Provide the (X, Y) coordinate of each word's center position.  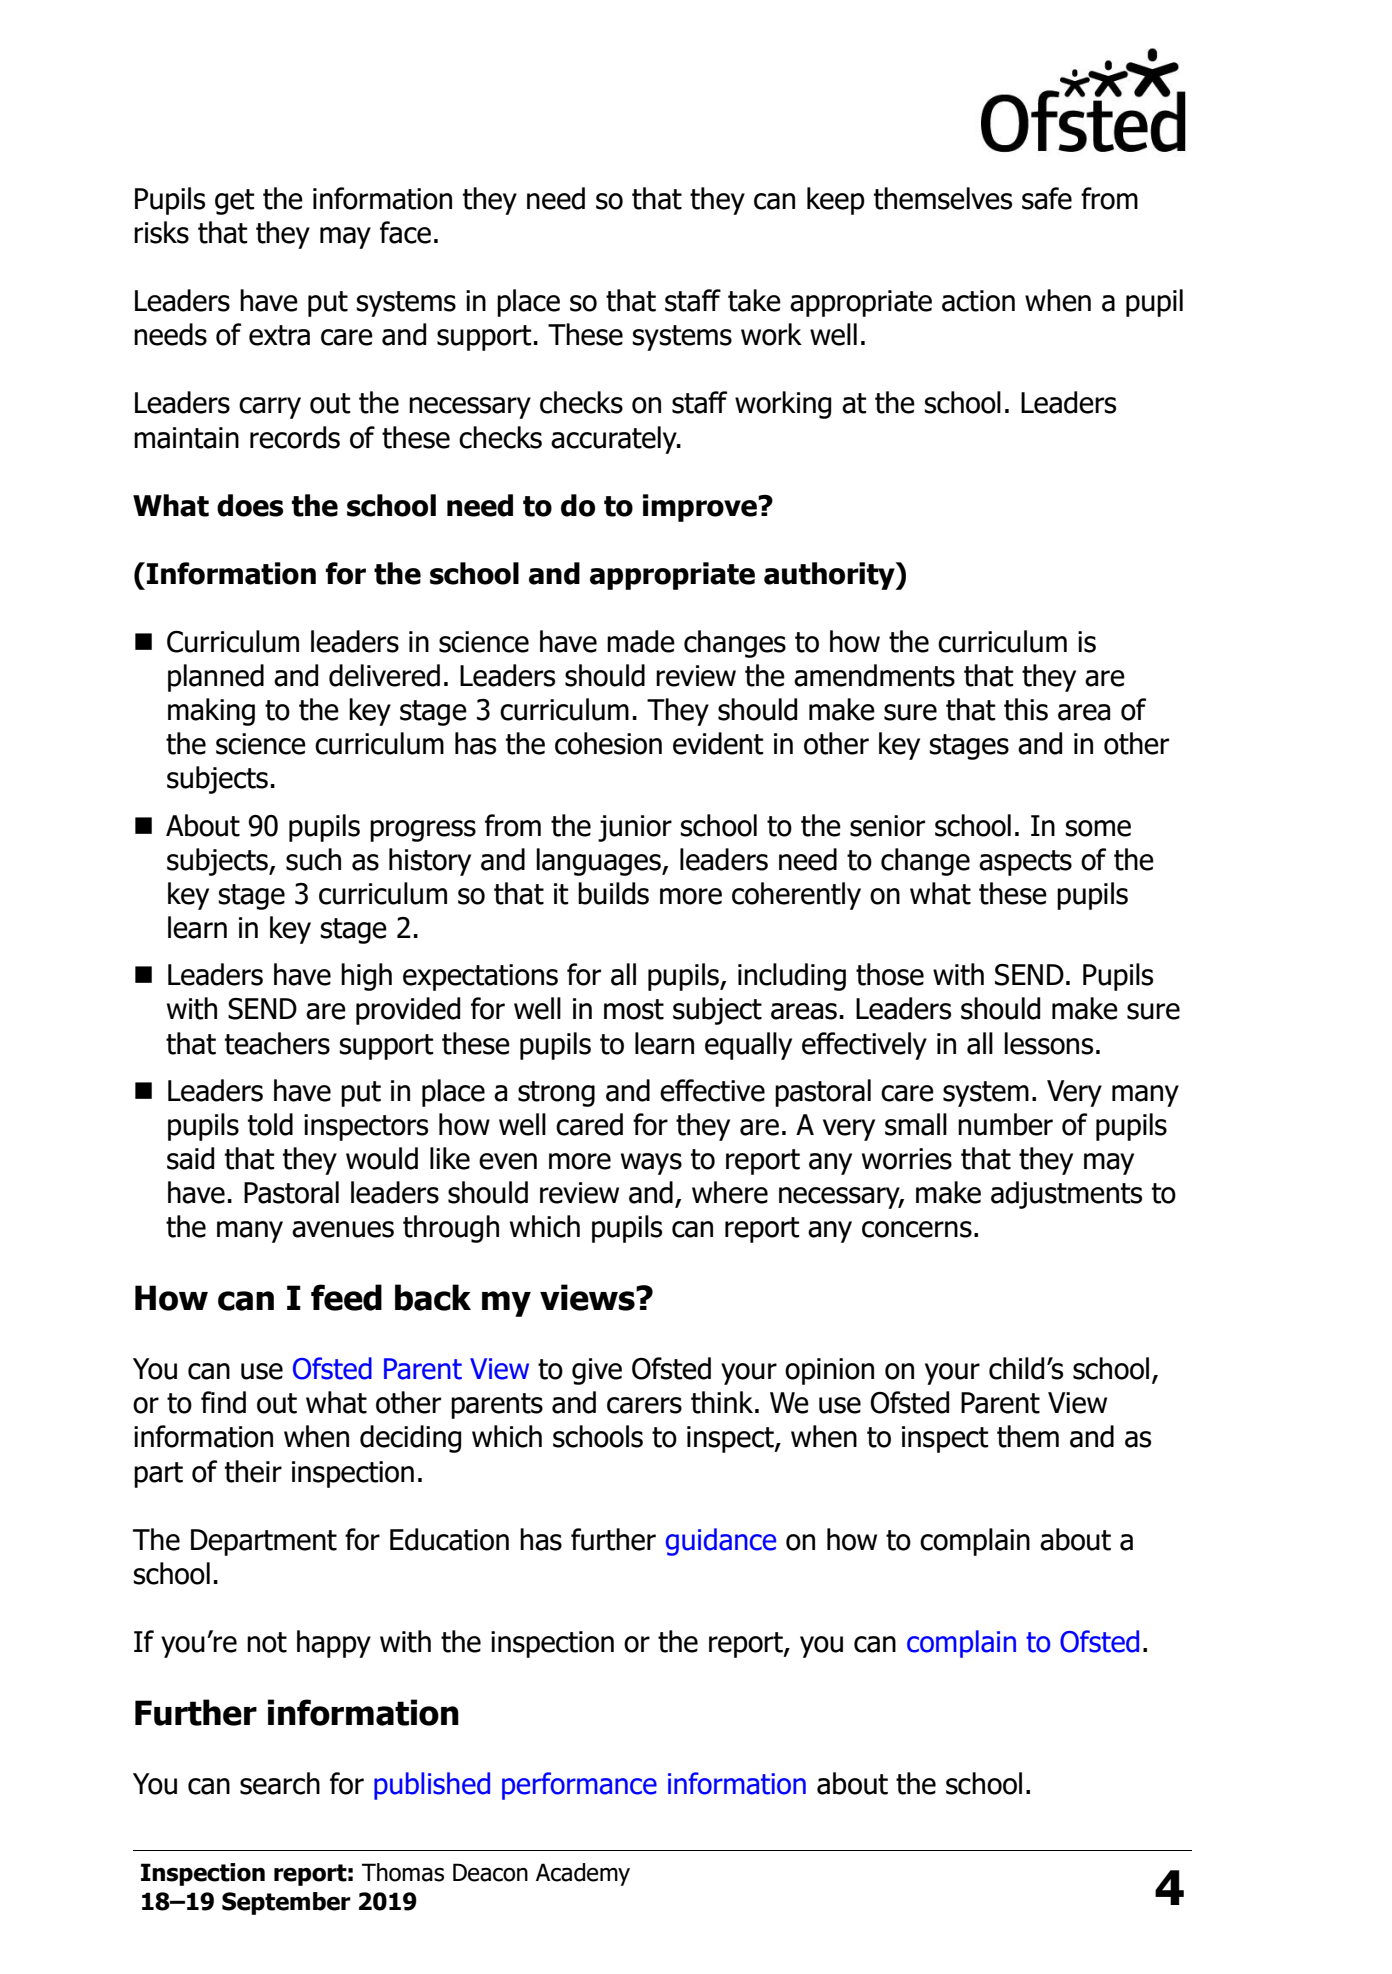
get (235, 202)
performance (579, 1786)
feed (346, 1297)
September (286, 1903)
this (1026, 709)
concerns (917, 1229)
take (754, 300)
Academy (583, 1874)
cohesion (608, 743)
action (978, 301)
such (313, 859)
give (597, 1371)
